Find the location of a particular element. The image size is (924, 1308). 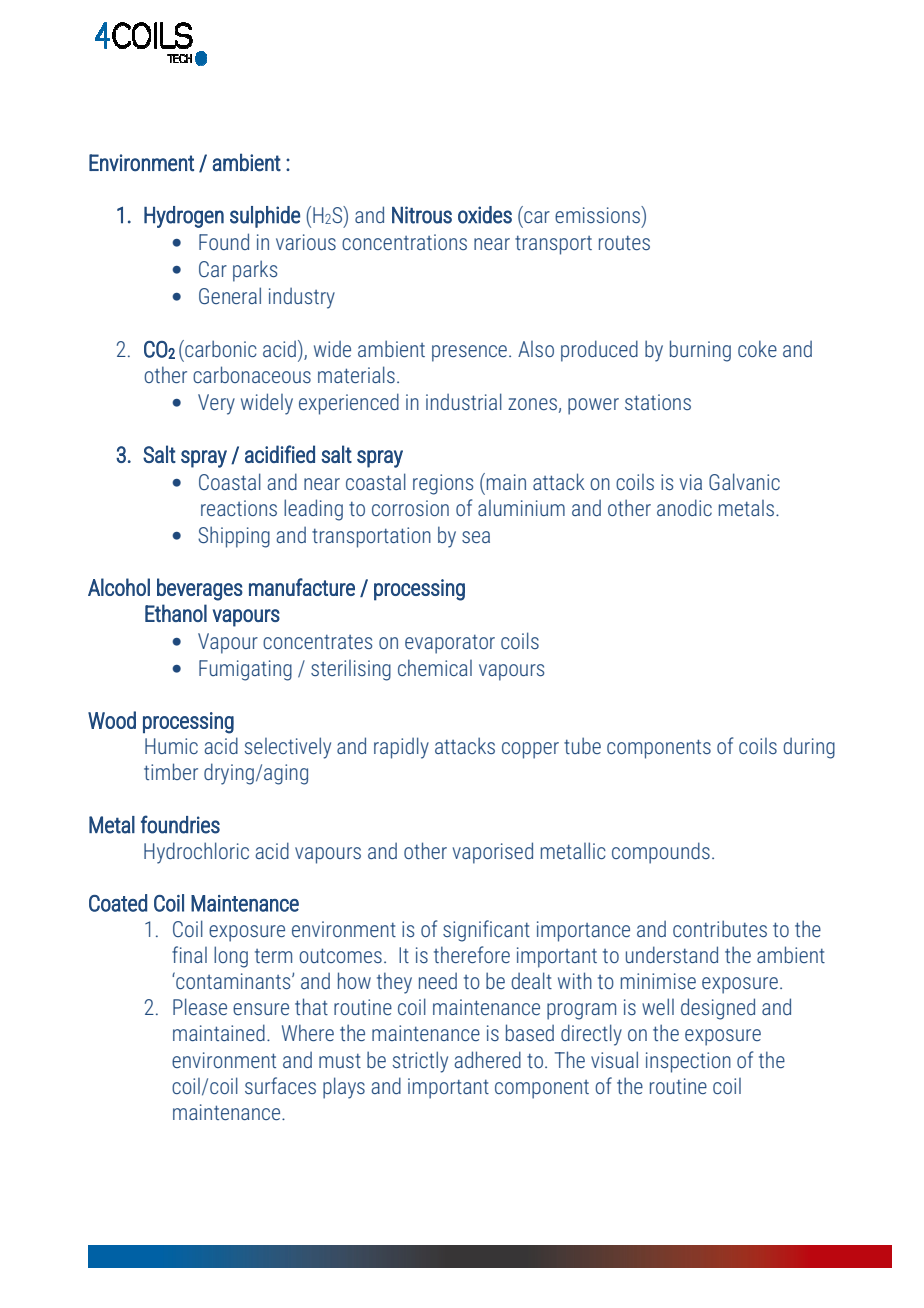

anodic is located at coordinates (684, 507).
